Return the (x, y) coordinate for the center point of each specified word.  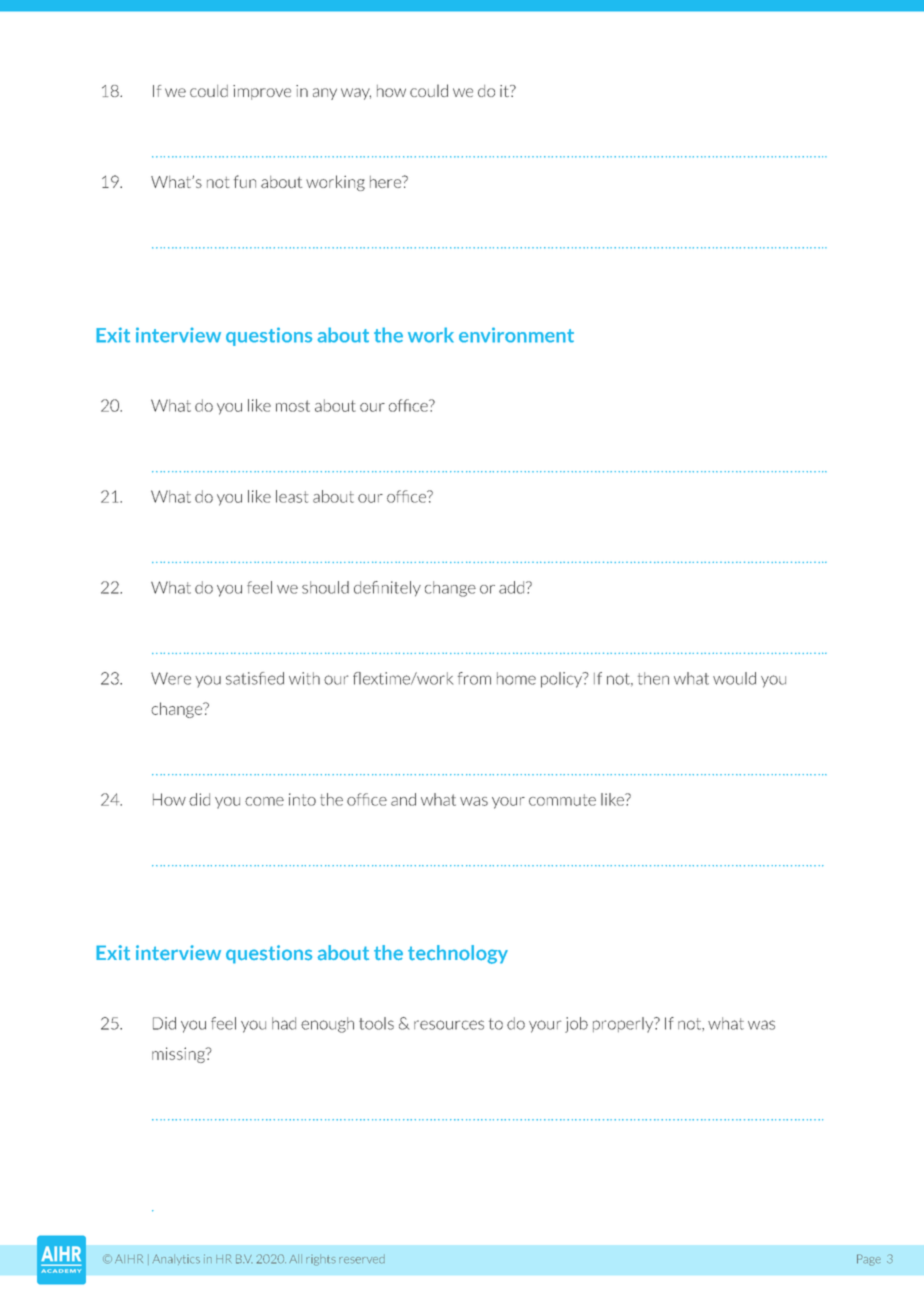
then (653, 678)
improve (262, 92)
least (292, 496)
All (295, 1258)
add (513, 587)
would (734, 678)
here (386, 182)
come (264, 801)
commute (562, 800)
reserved (362, 1259)
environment (516, 335)
